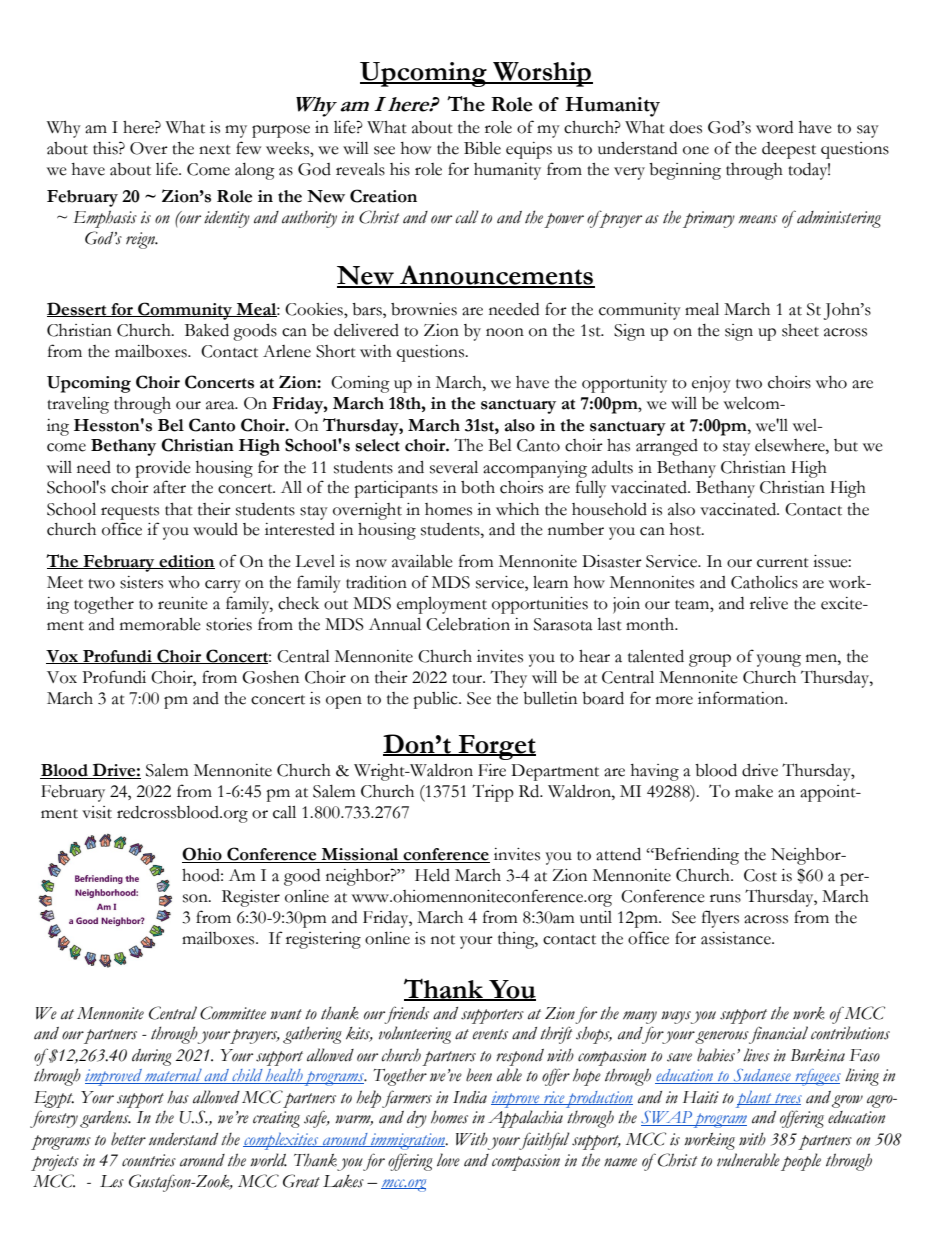  What do you see at coordinates (207, 330) in the screenshot?
I see `Baked` at bounding box center [207, 330].
